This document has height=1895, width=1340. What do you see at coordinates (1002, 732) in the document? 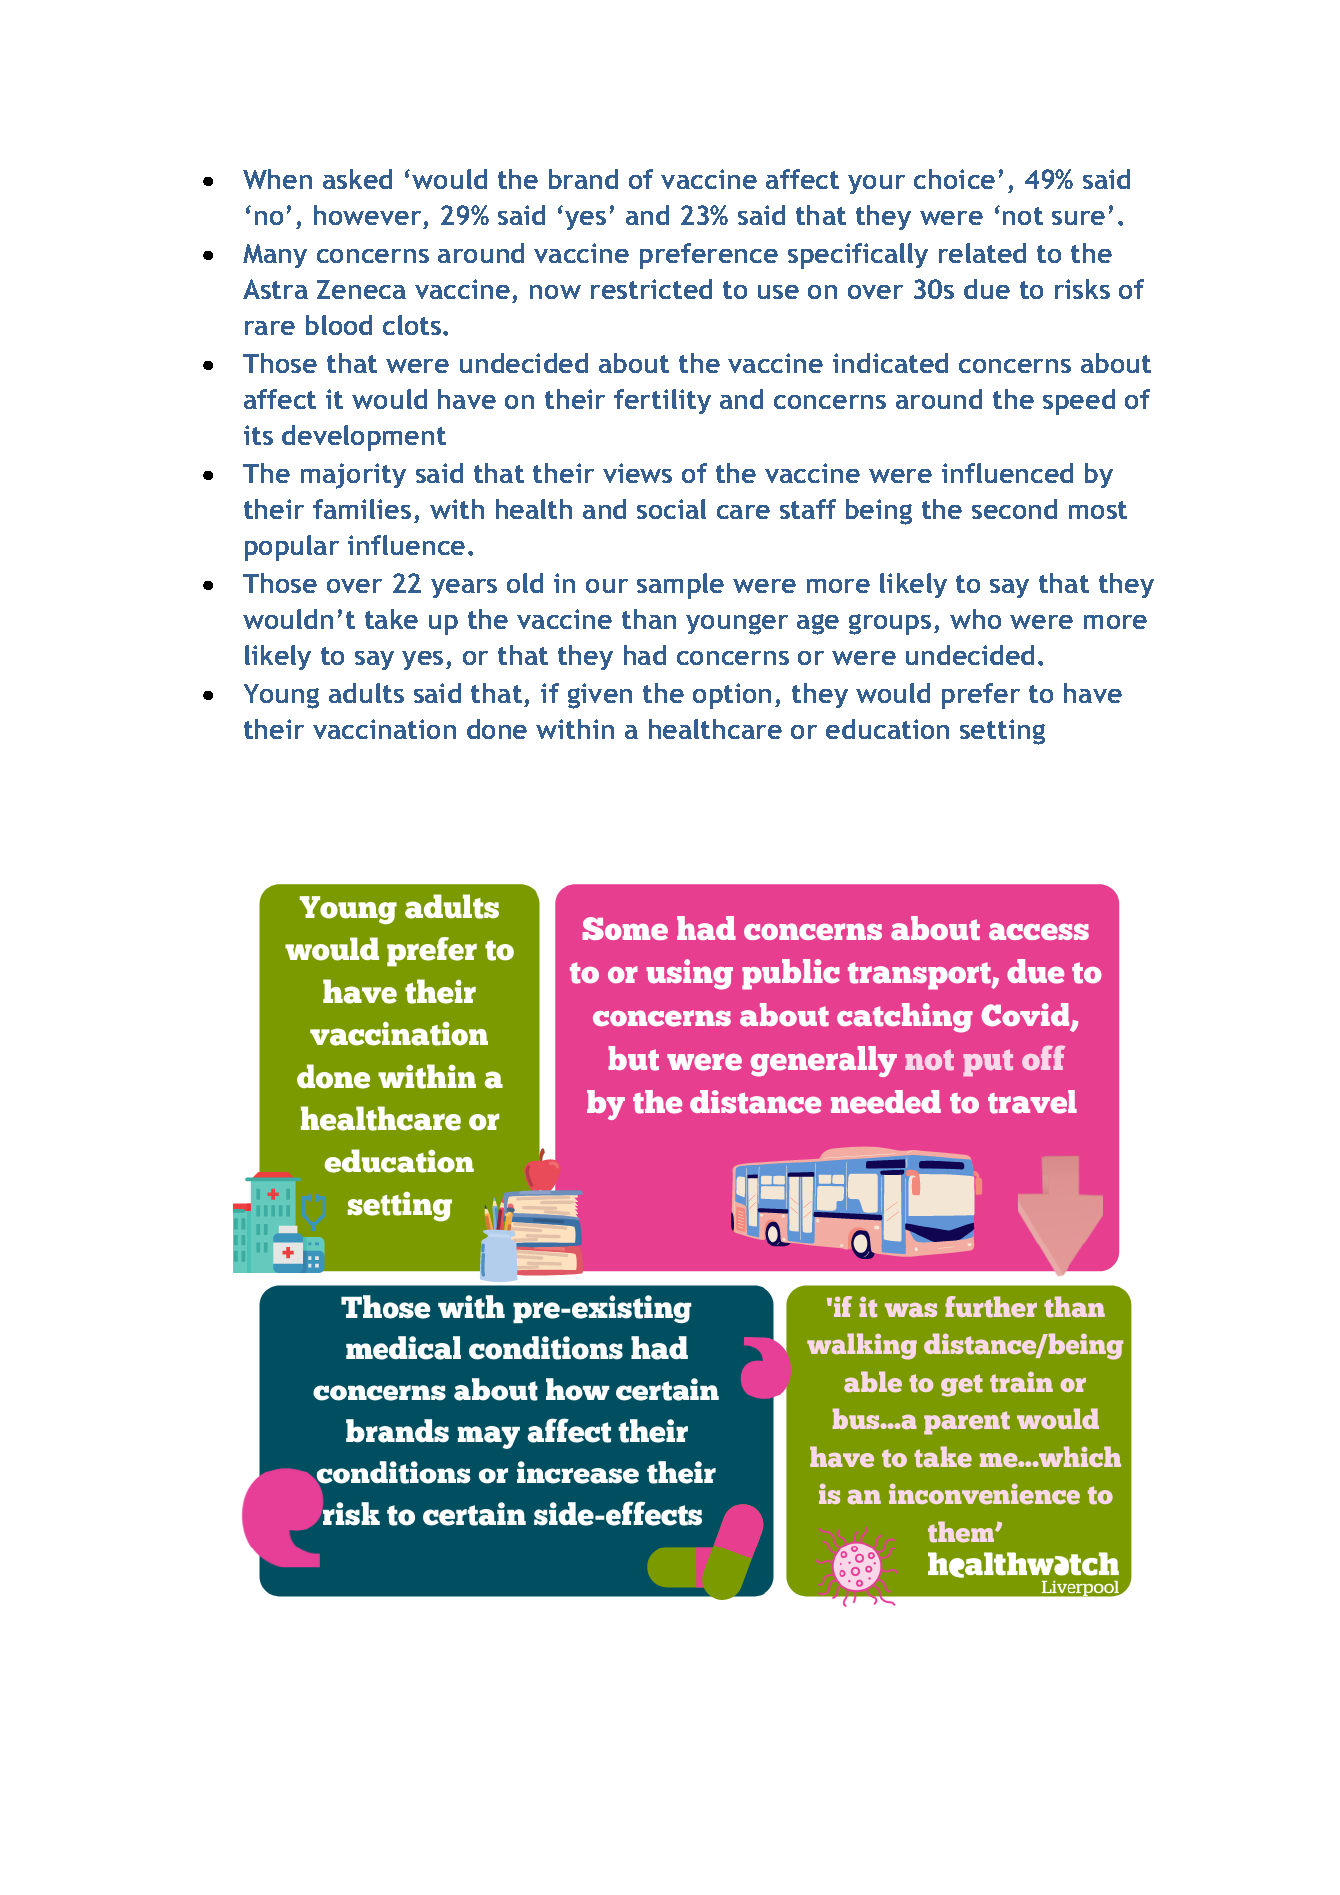
I see `setting` at bounding box center [1002, 732].
